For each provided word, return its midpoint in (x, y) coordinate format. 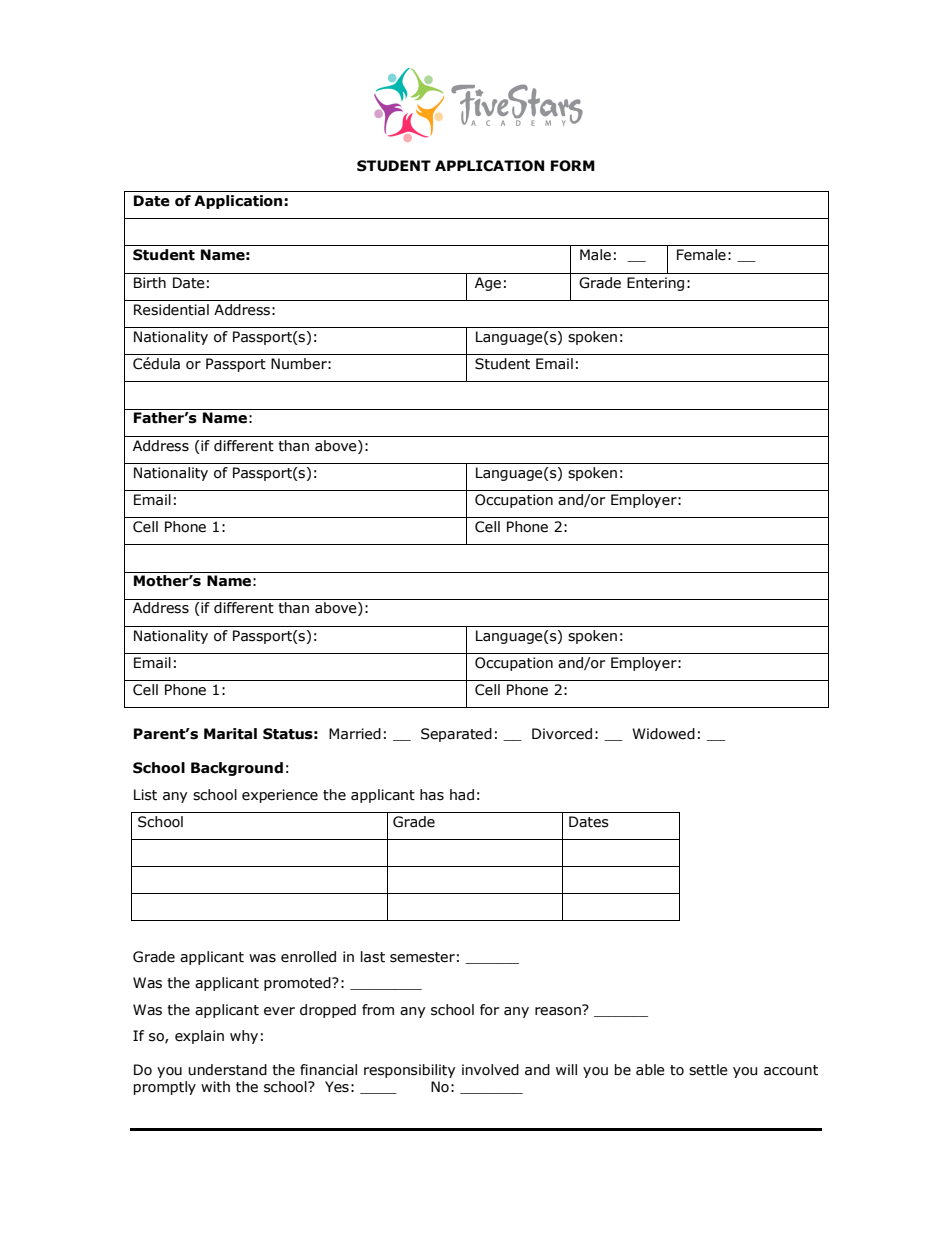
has (432, 795)
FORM (573, 166)
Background (237, 769)
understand (227, 1070)
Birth (150, 283)
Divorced (562, 734)
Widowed (663, 734)
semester (422, 957)
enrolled (308, 957)
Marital (230, 734)
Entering (655, 284)
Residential (171, 310)
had (462, 794)
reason (559, 1010)
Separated (456, 735)
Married (355, 734)
